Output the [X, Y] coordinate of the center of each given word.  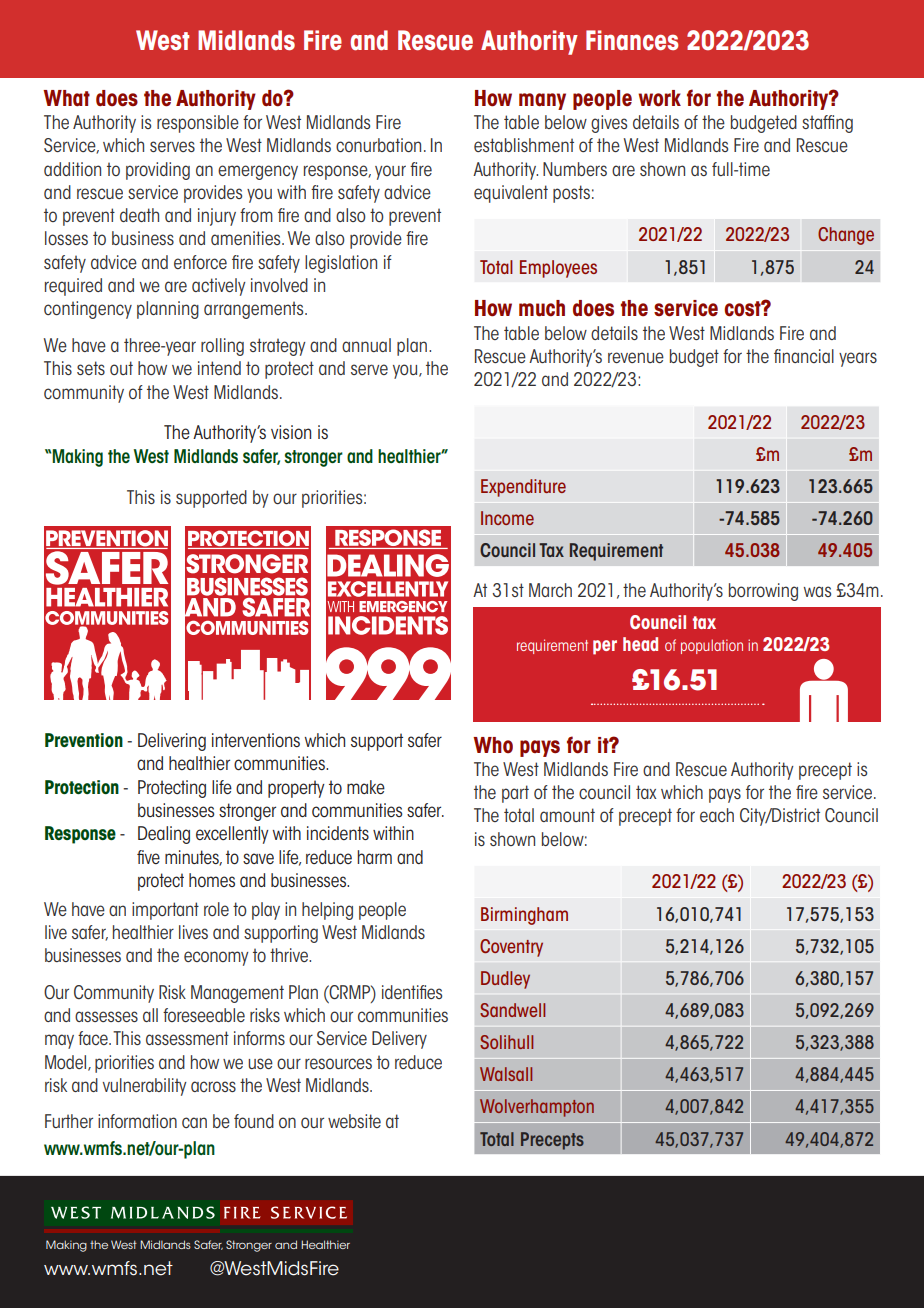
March [550, 590]
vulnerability [145, 1087]
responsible [198, 124]
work [659, 98]
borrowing [763, 592]
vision [291, 432]
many [542, 101]
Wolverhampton [537, 1108]
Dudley [505, 980]
